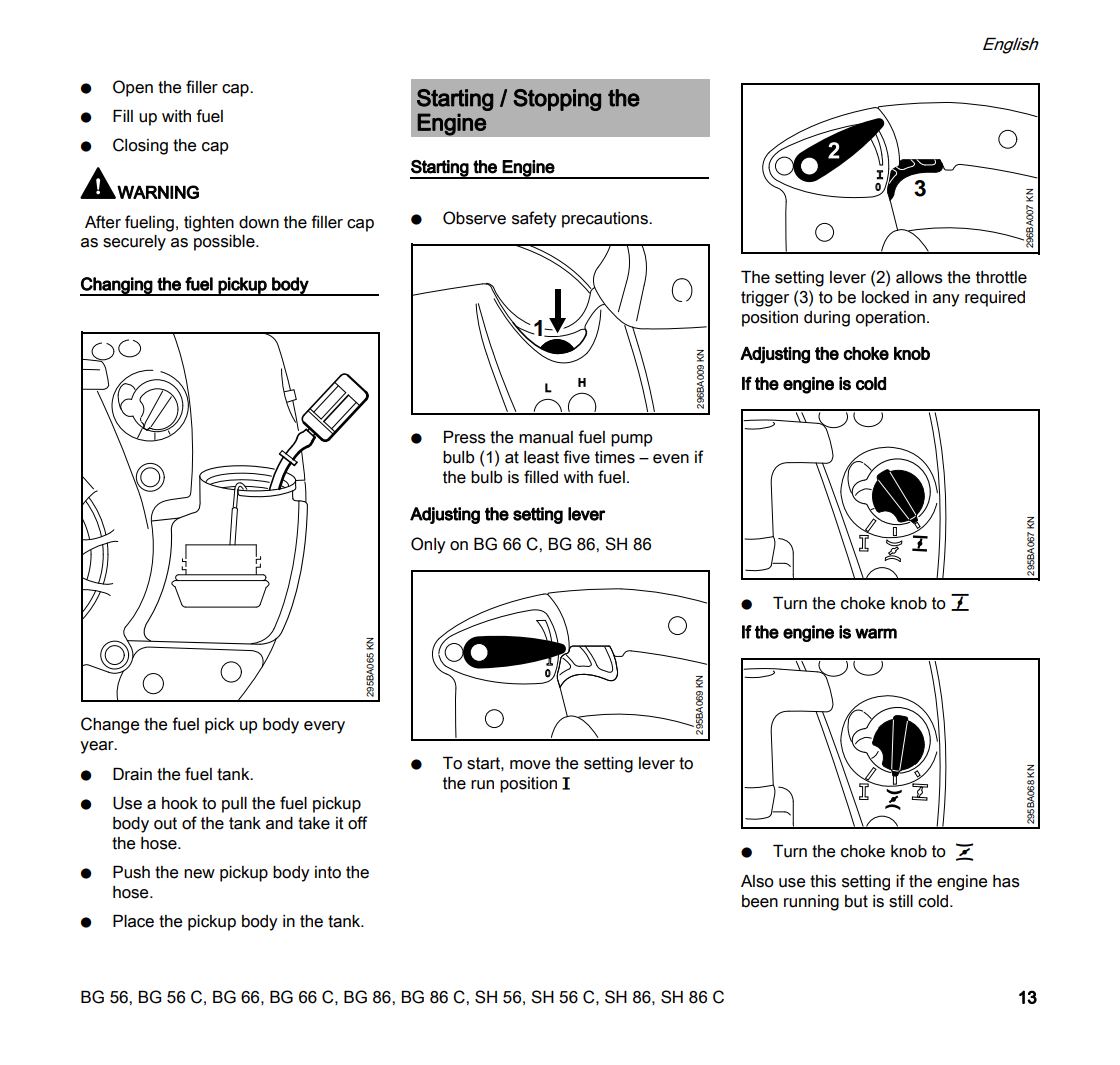 This document has height=1065, width=1120. What do you see at coordinates (428, 545) in the document?
I see `Only` at bounding box center [428, 545].
